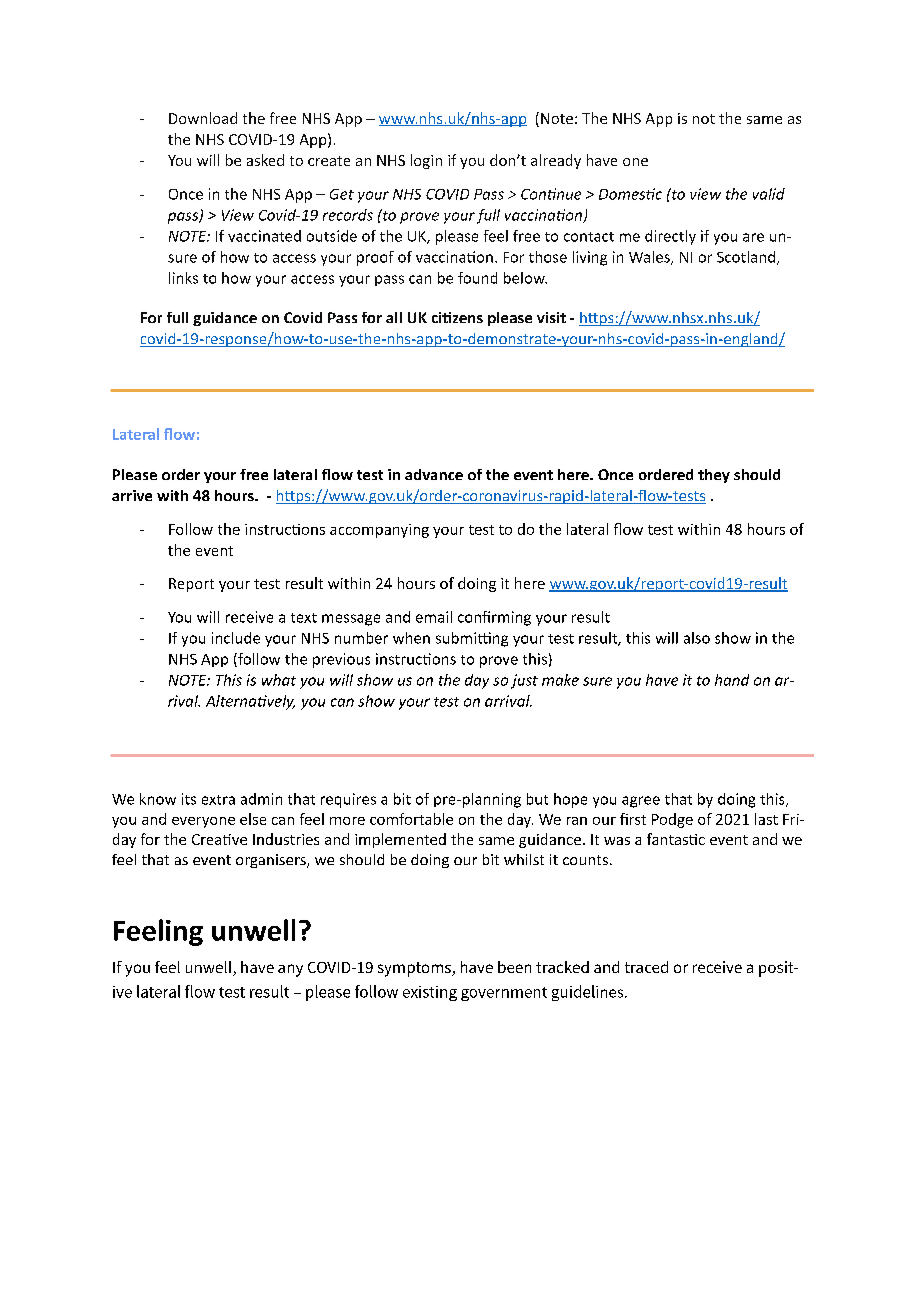 The height and width of the document is (1308, 924). Describe the element at coordinates (203, 118) in the document. I see `Download` at that location.
